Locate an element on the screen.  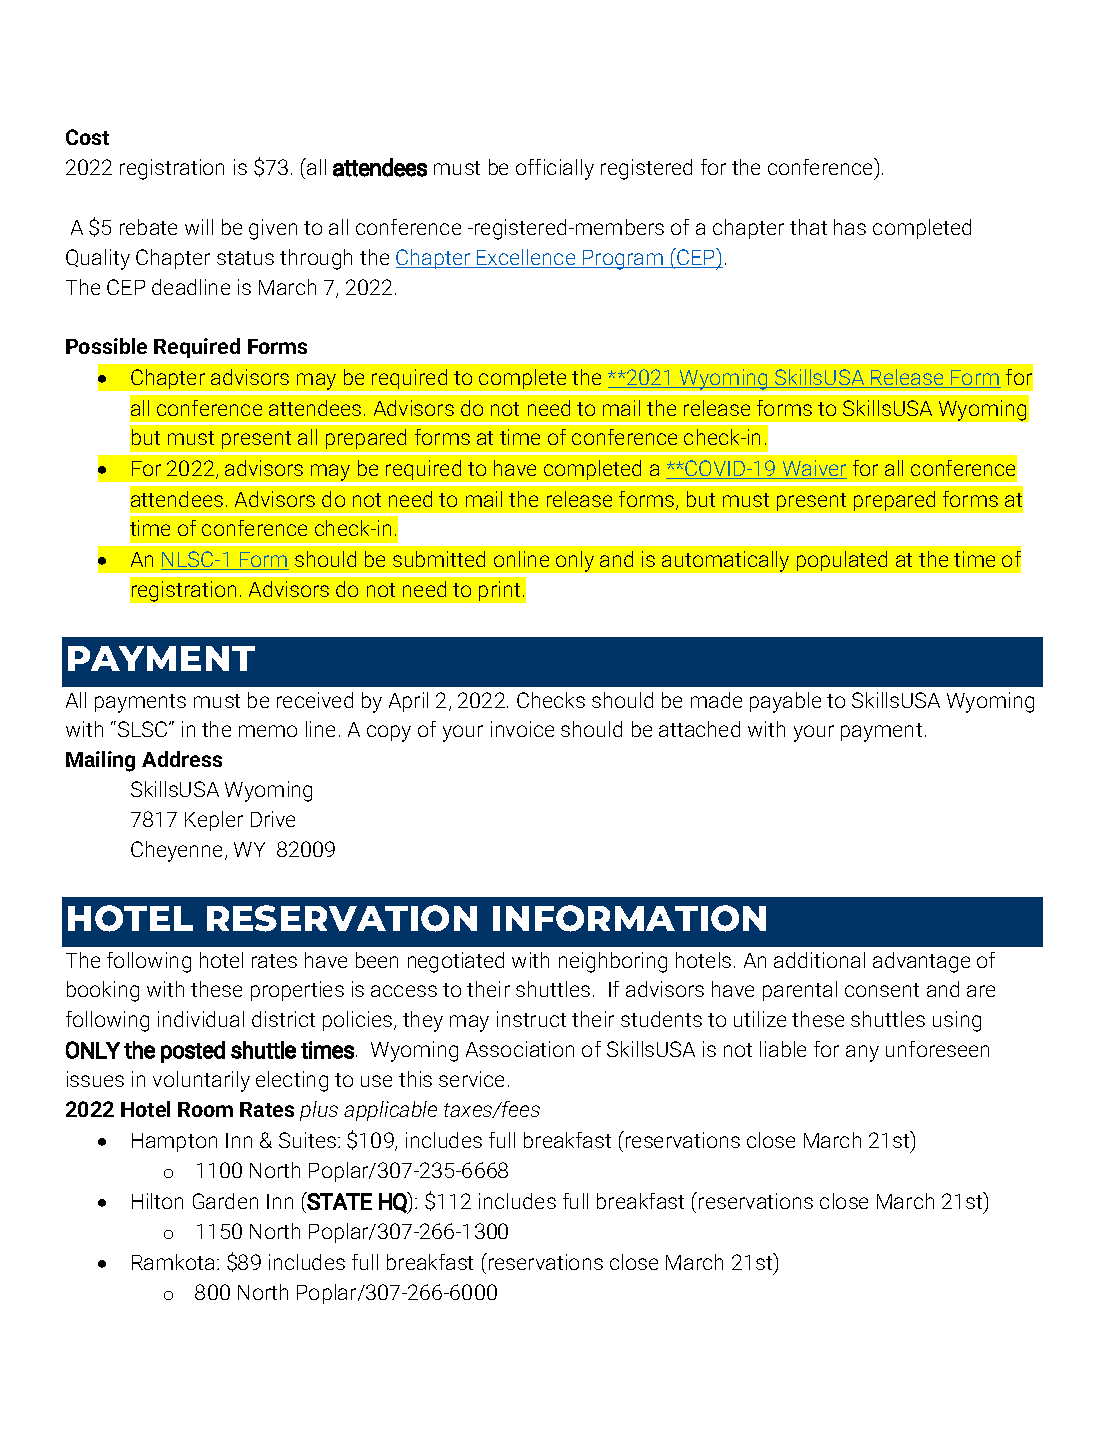
has is located at coordinates (850, 227).
